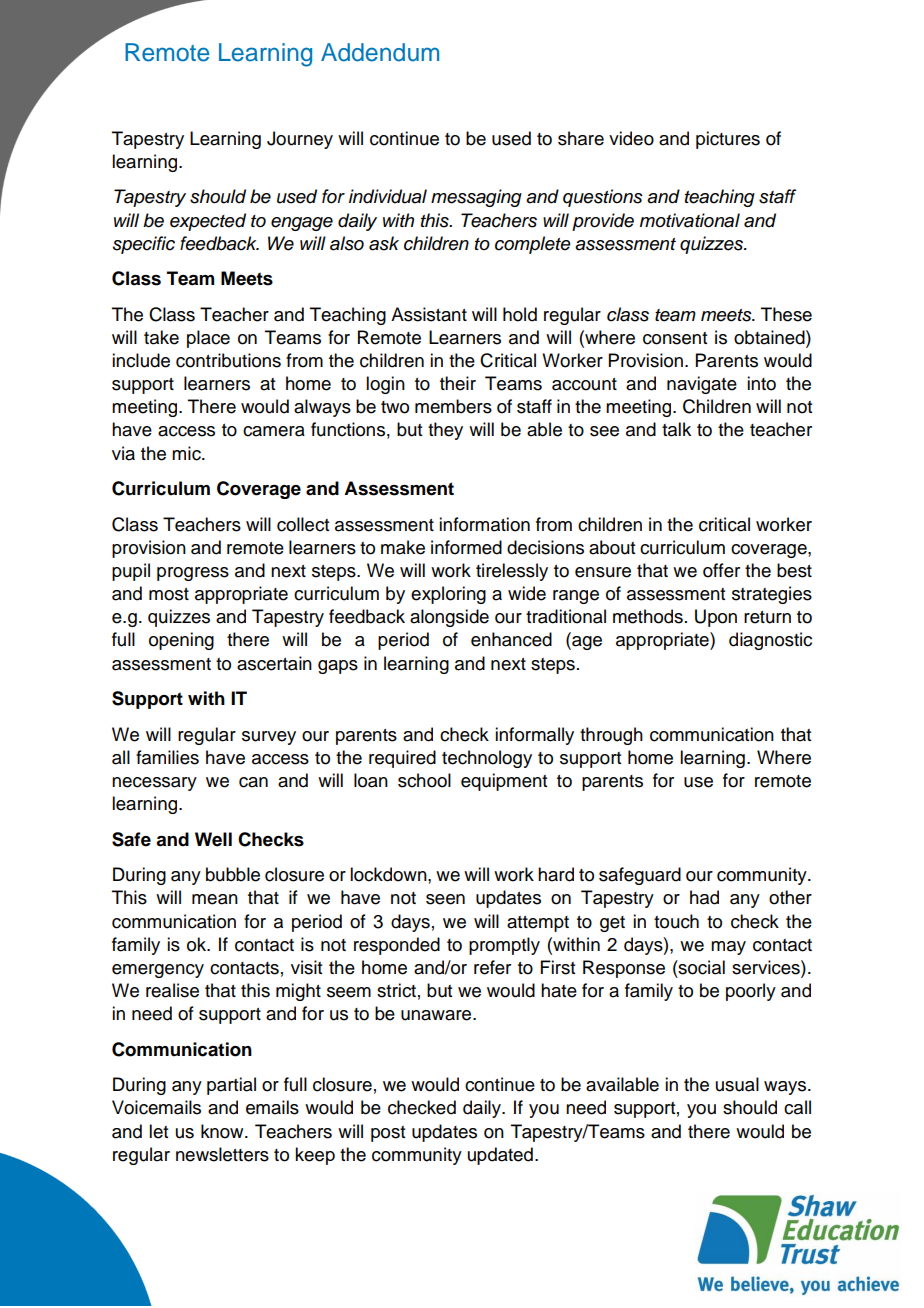 The width and height of the screenshot is (924, 1308). I want to click on families, so click(167, 757).
